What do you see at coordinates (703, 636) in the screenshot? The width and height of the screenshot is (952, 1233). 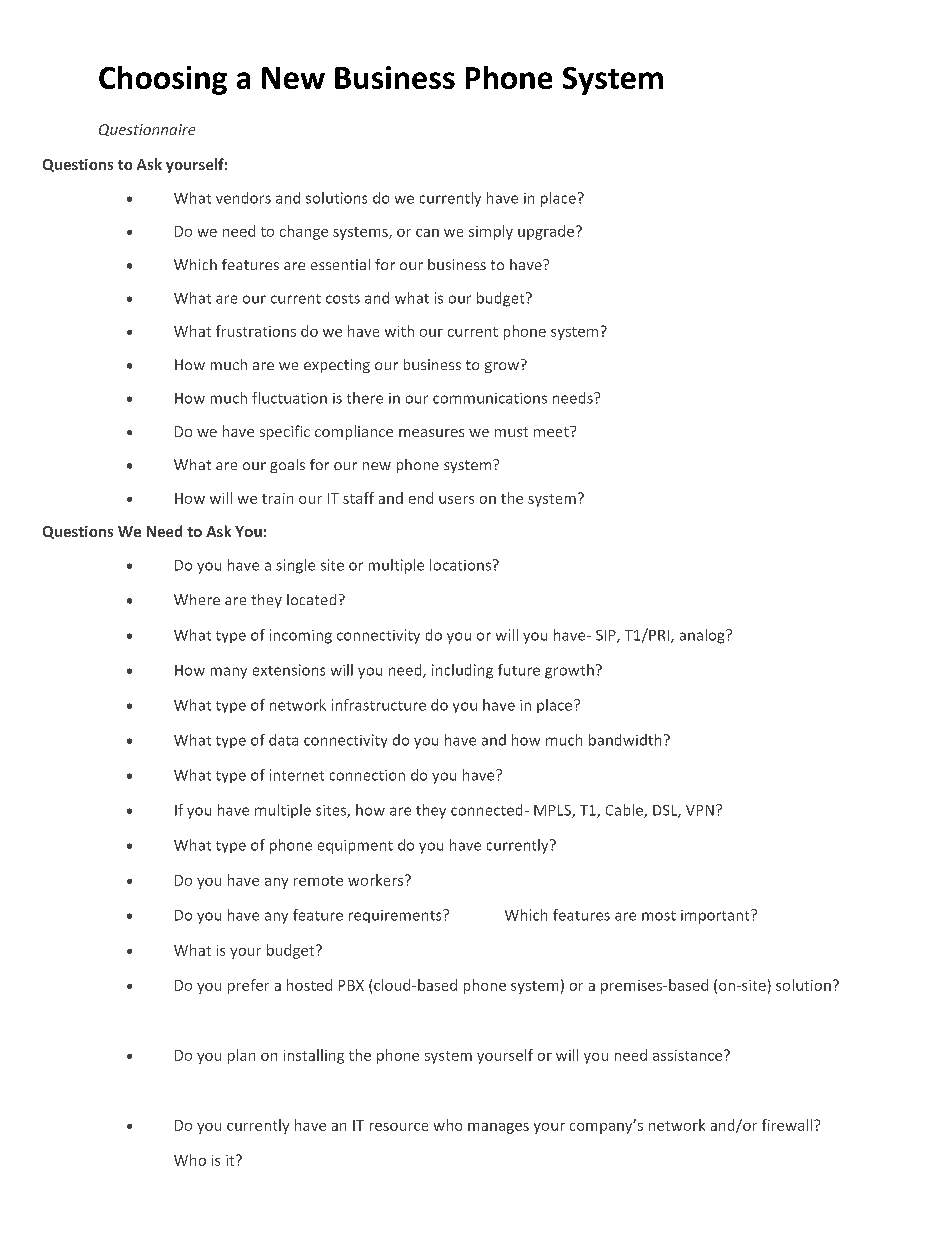 I see `analog` at bounding box center [703, 636].
